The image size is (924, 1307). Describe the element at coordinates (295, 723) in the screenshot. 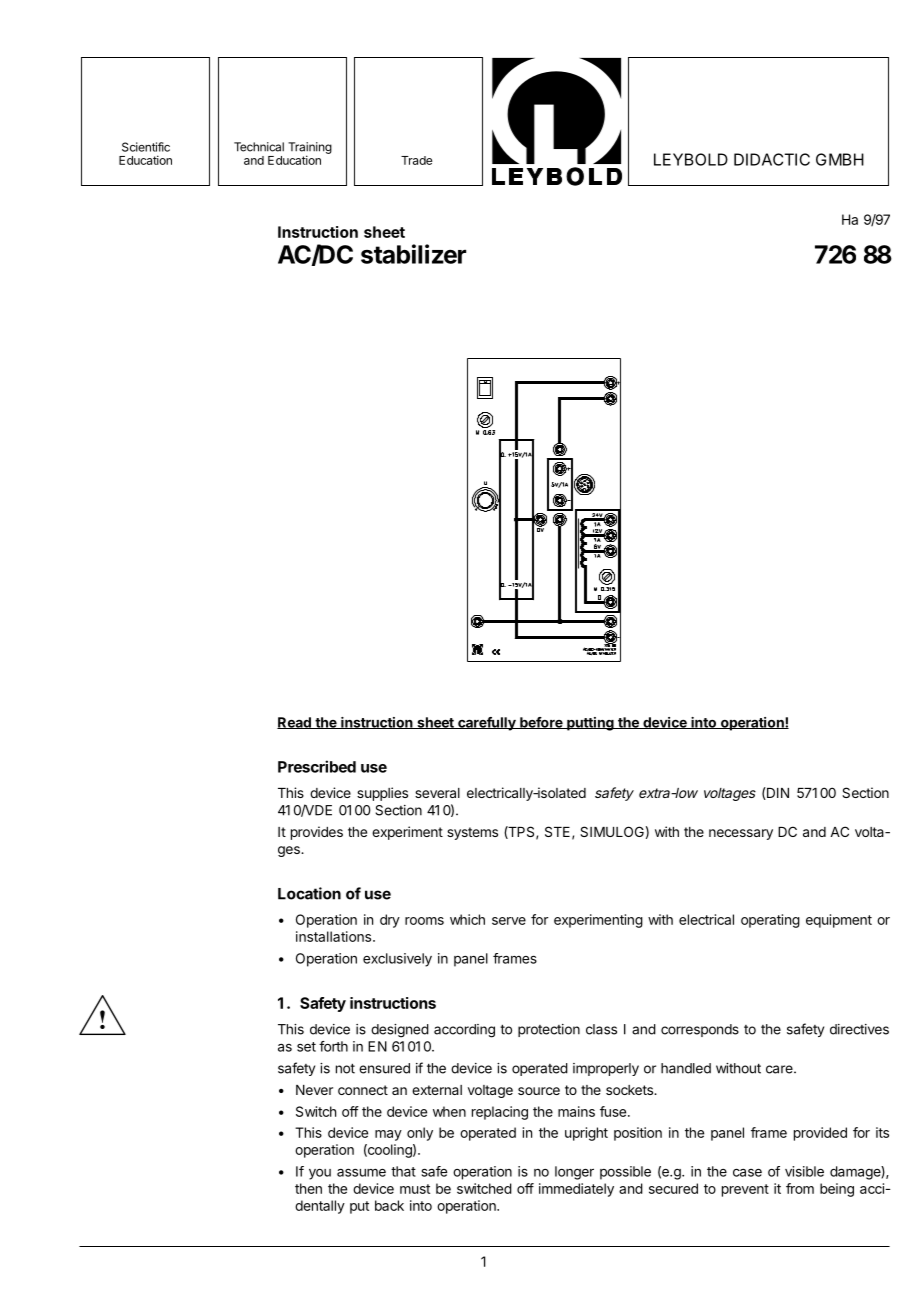

I see `Read` at that location.
